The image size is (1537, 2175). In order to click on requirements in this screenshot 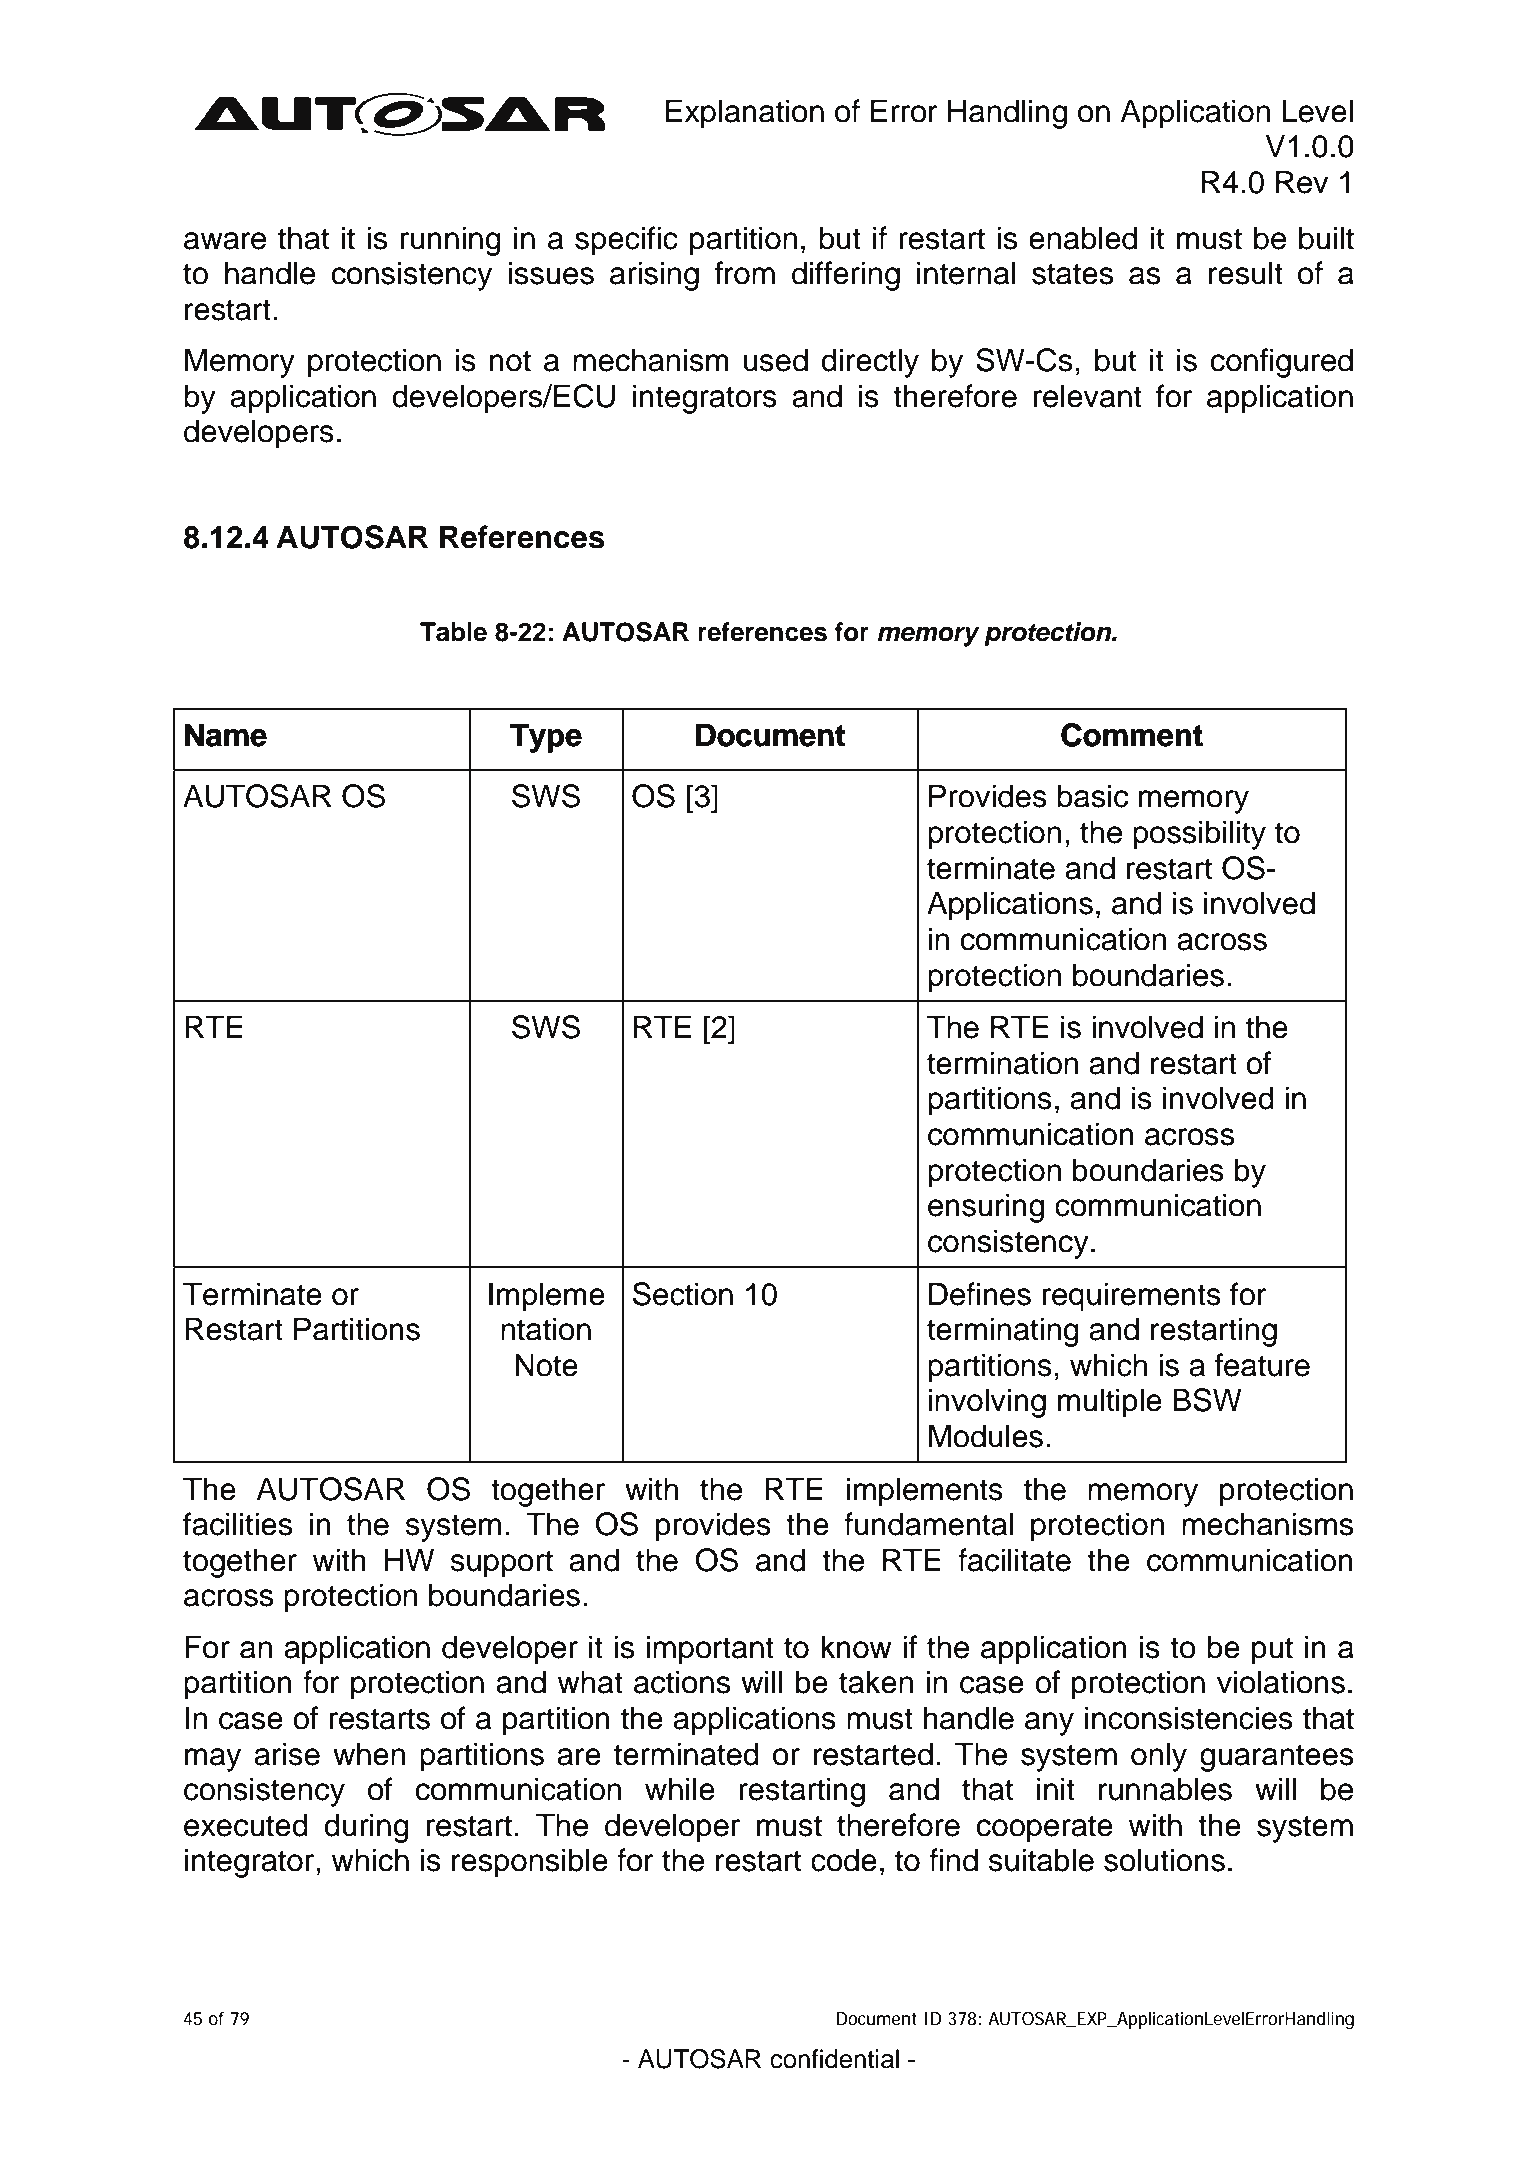, I will do `click(1132, 1297)`.
